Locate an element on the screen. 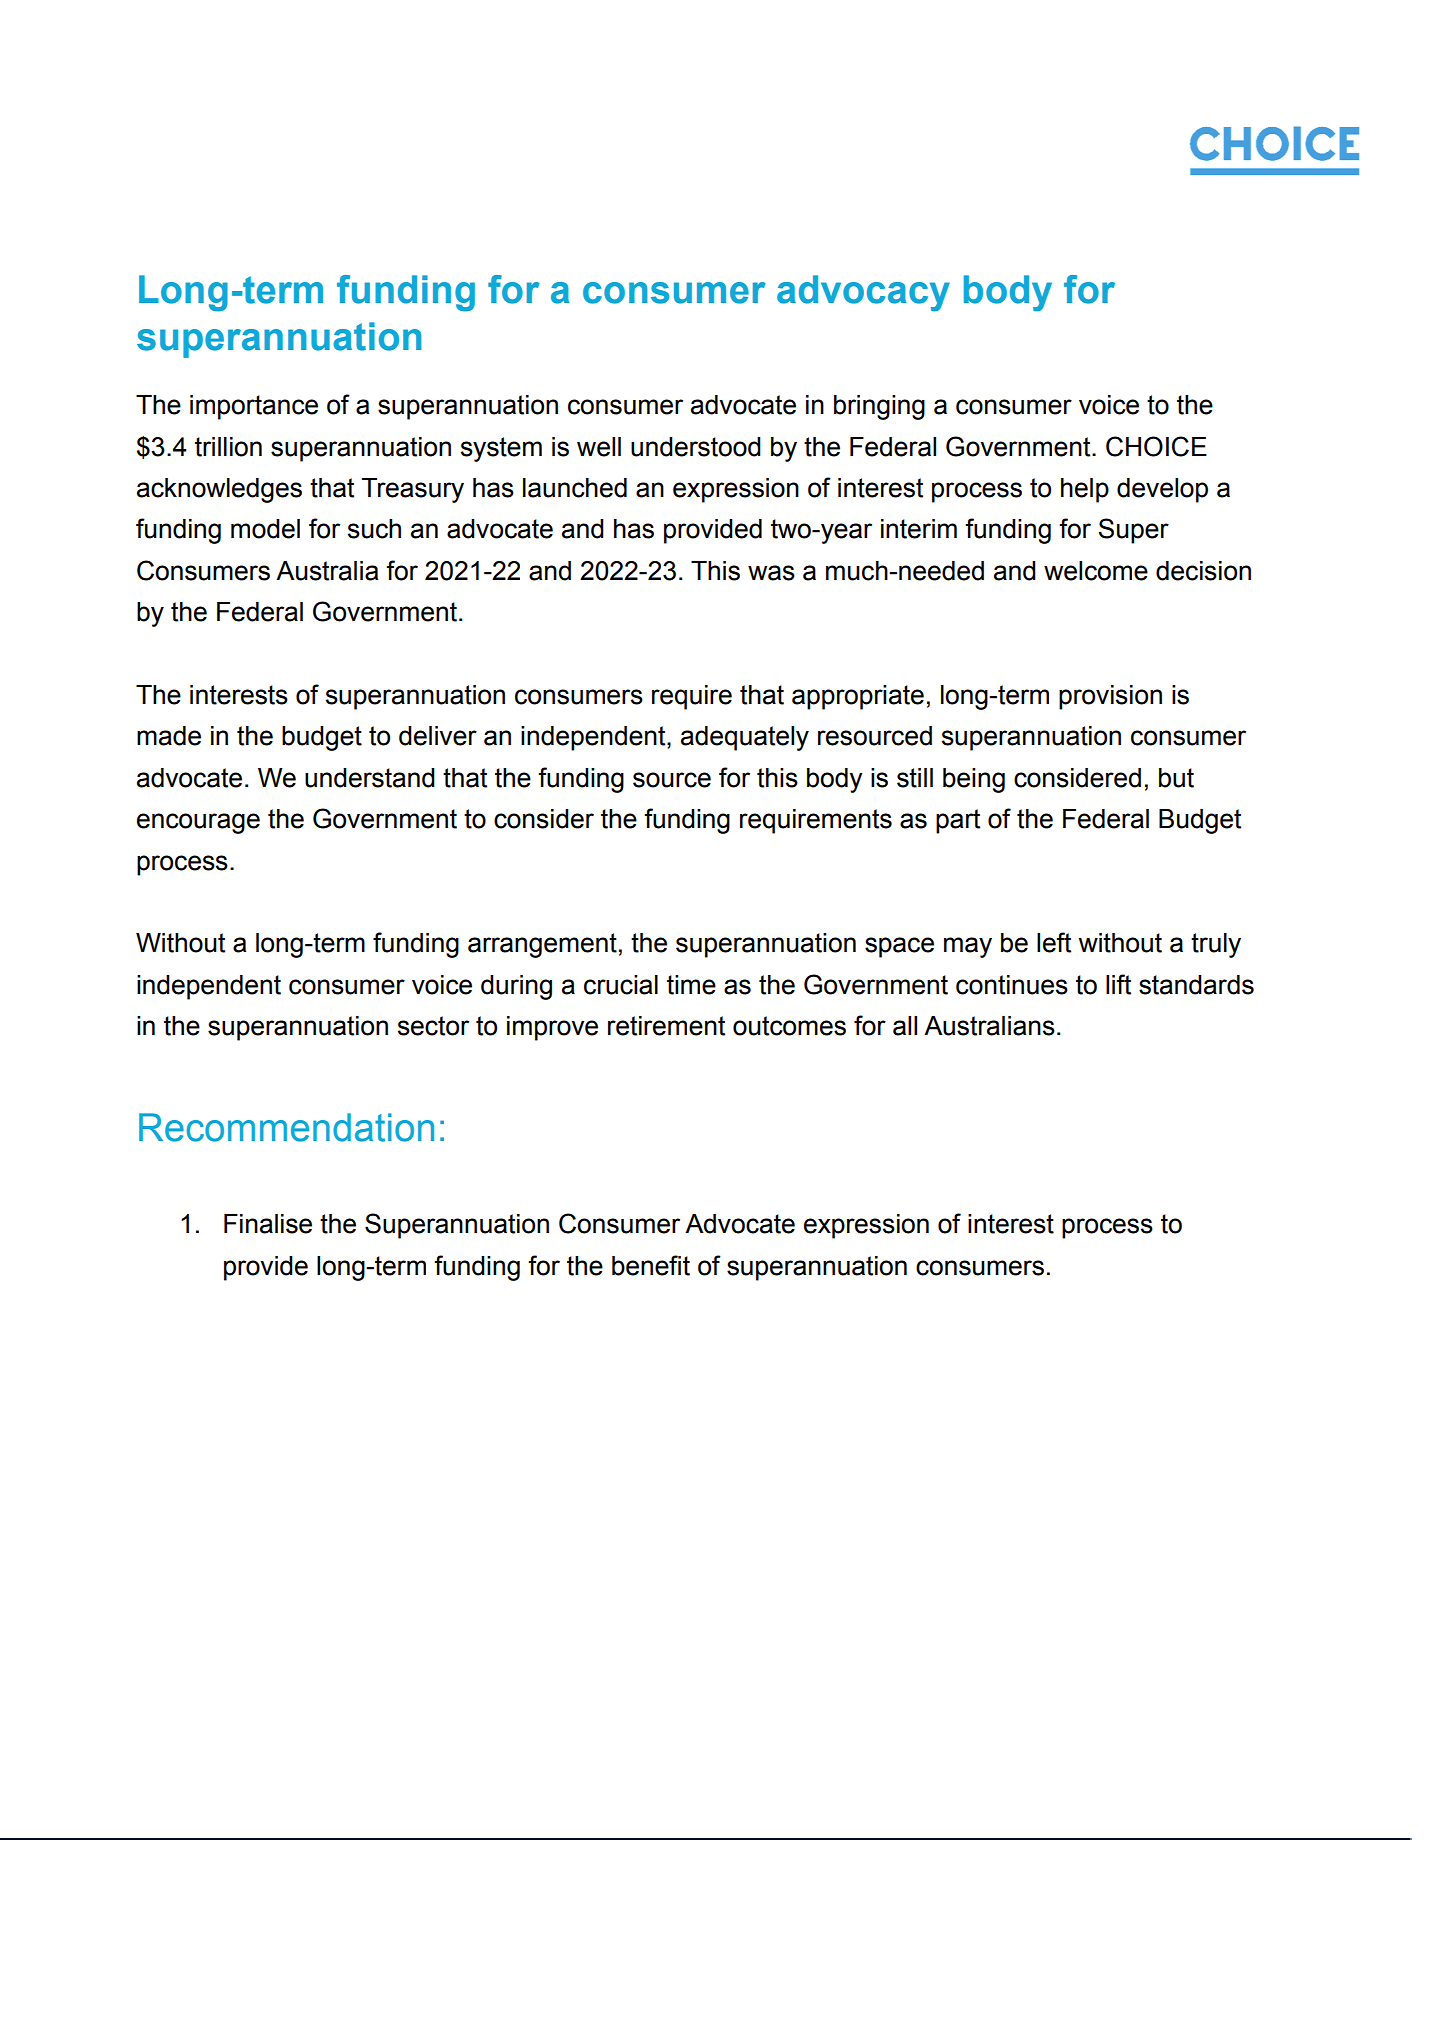 The height and width of the screenshot is (2021, 1430). but is located at coordinates (1176, 778).
